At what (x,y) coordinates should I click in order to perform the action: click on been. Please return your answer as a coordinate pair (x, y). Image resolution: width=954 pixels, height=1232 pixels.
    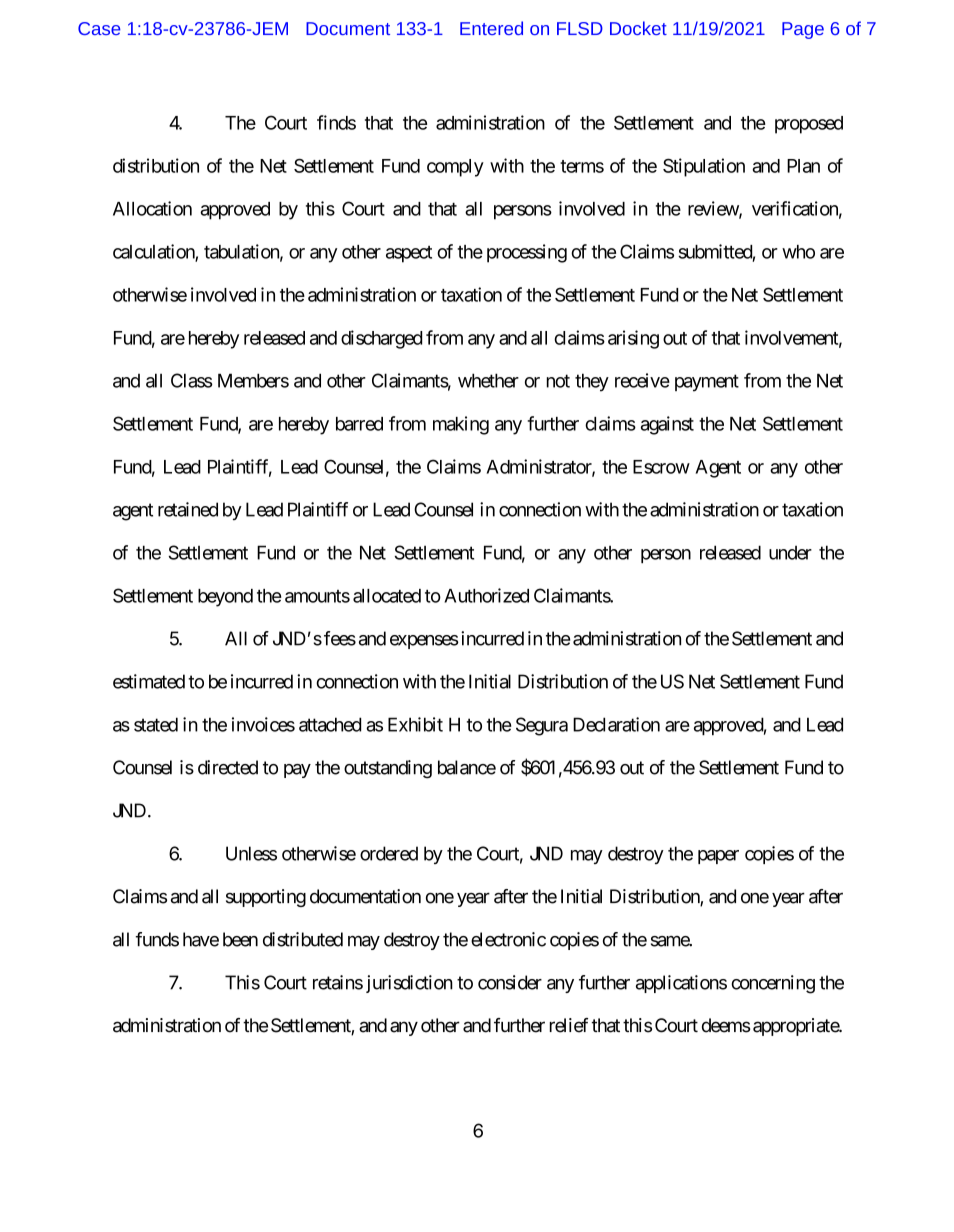
    Looking at the image, I should click on (240, 939).
